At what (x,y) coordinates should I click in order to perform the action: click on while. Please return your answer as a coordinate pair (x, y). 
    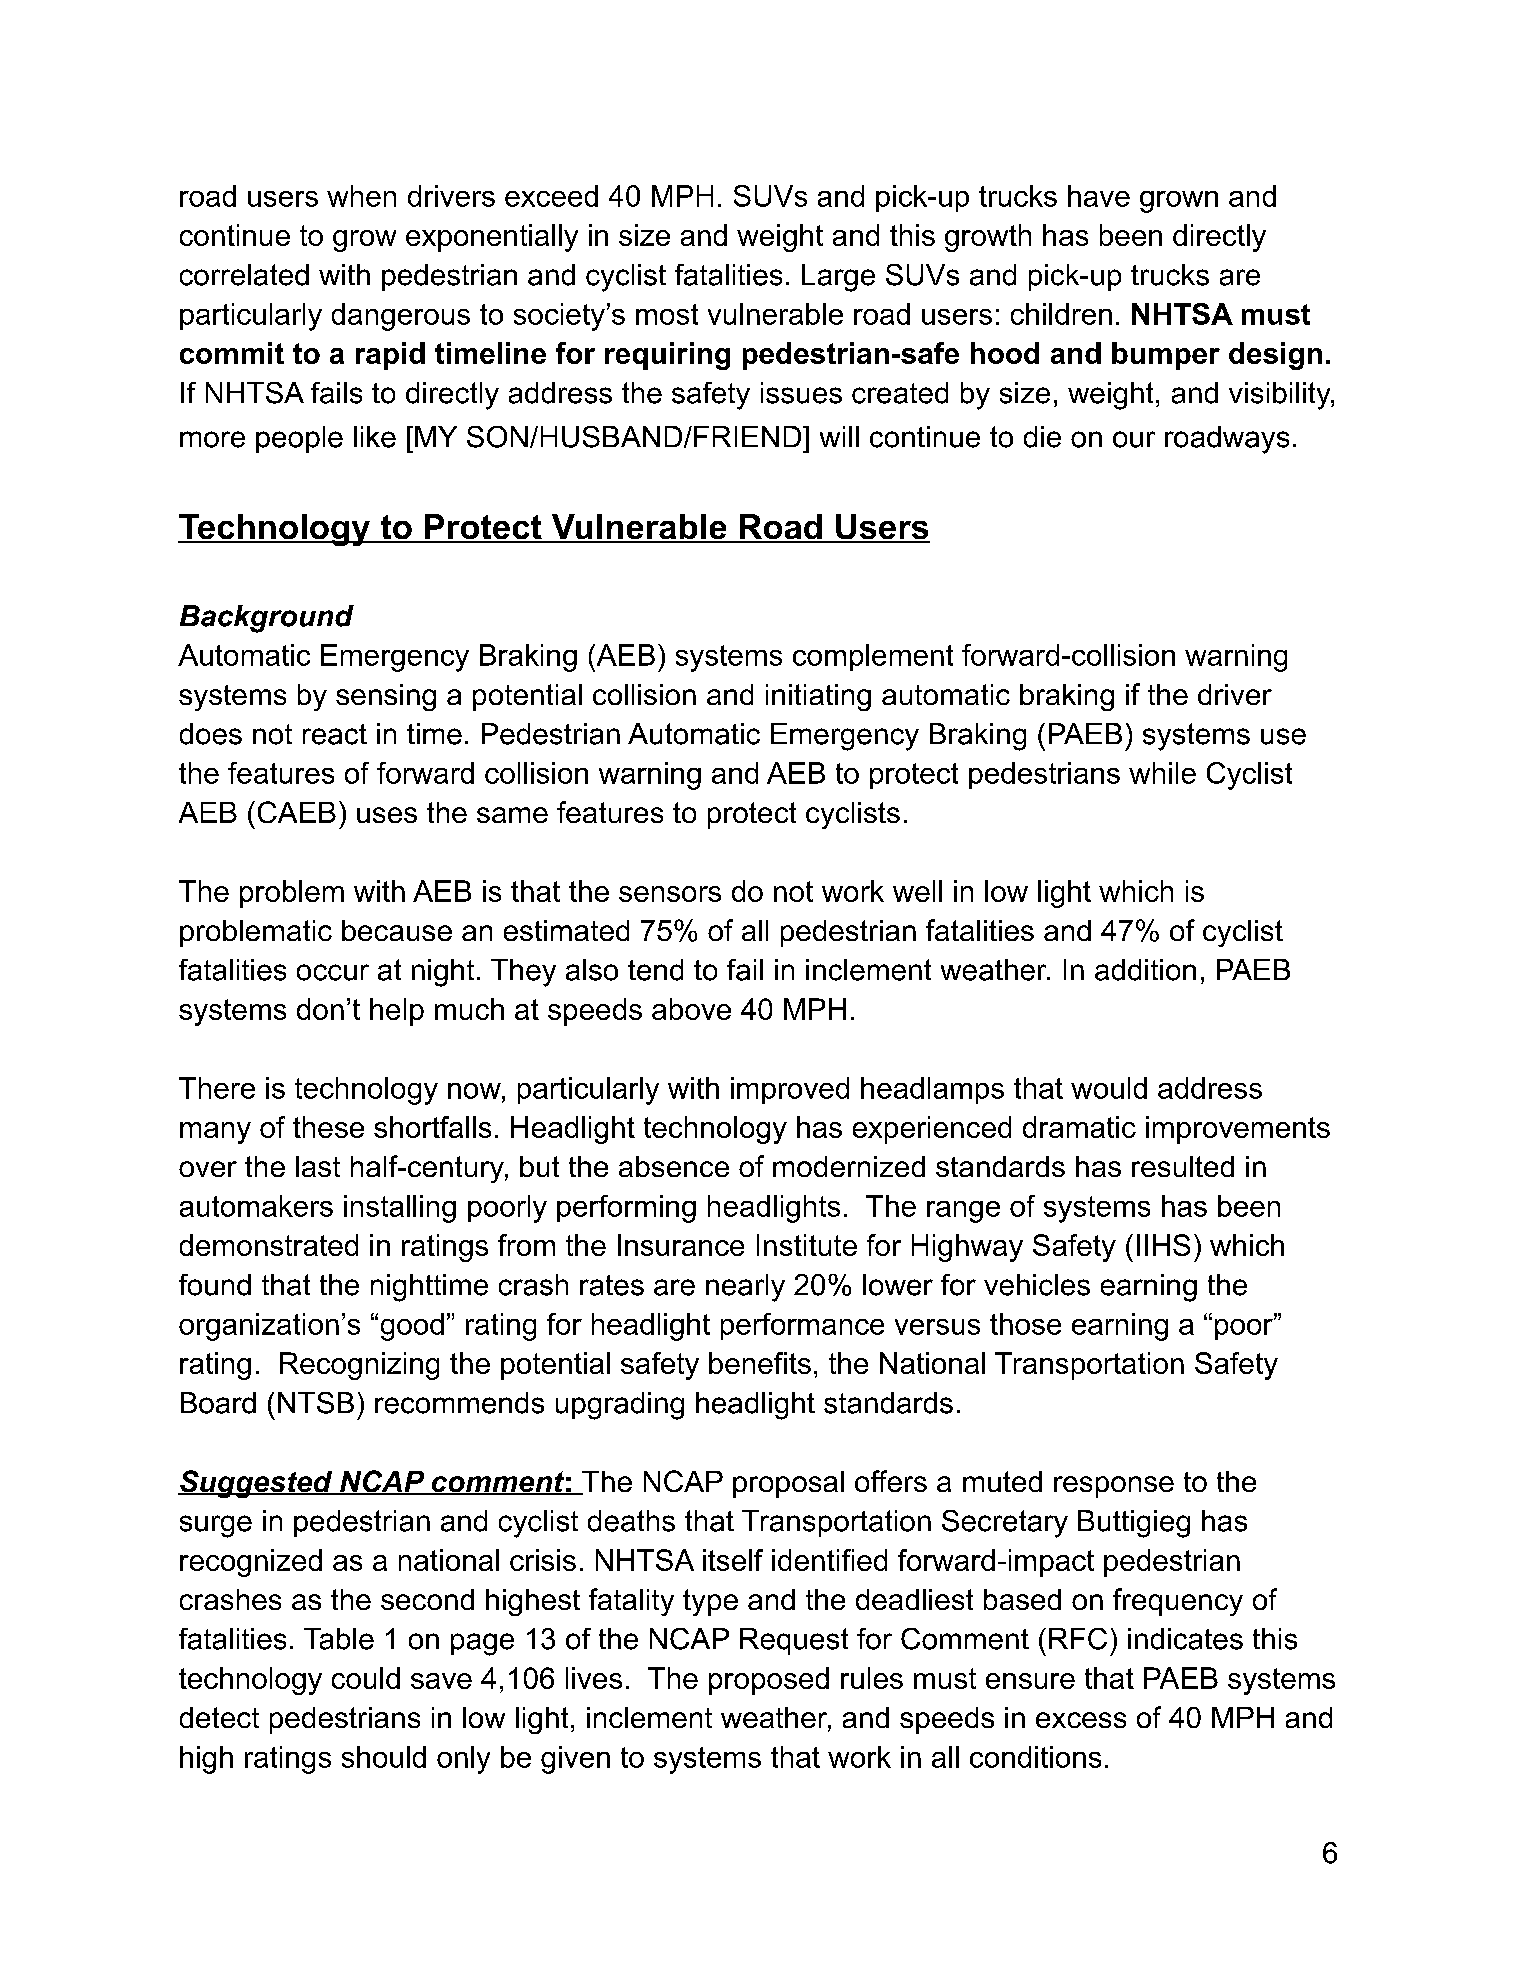
    Looking at the image, I should click on (1162, 773).
